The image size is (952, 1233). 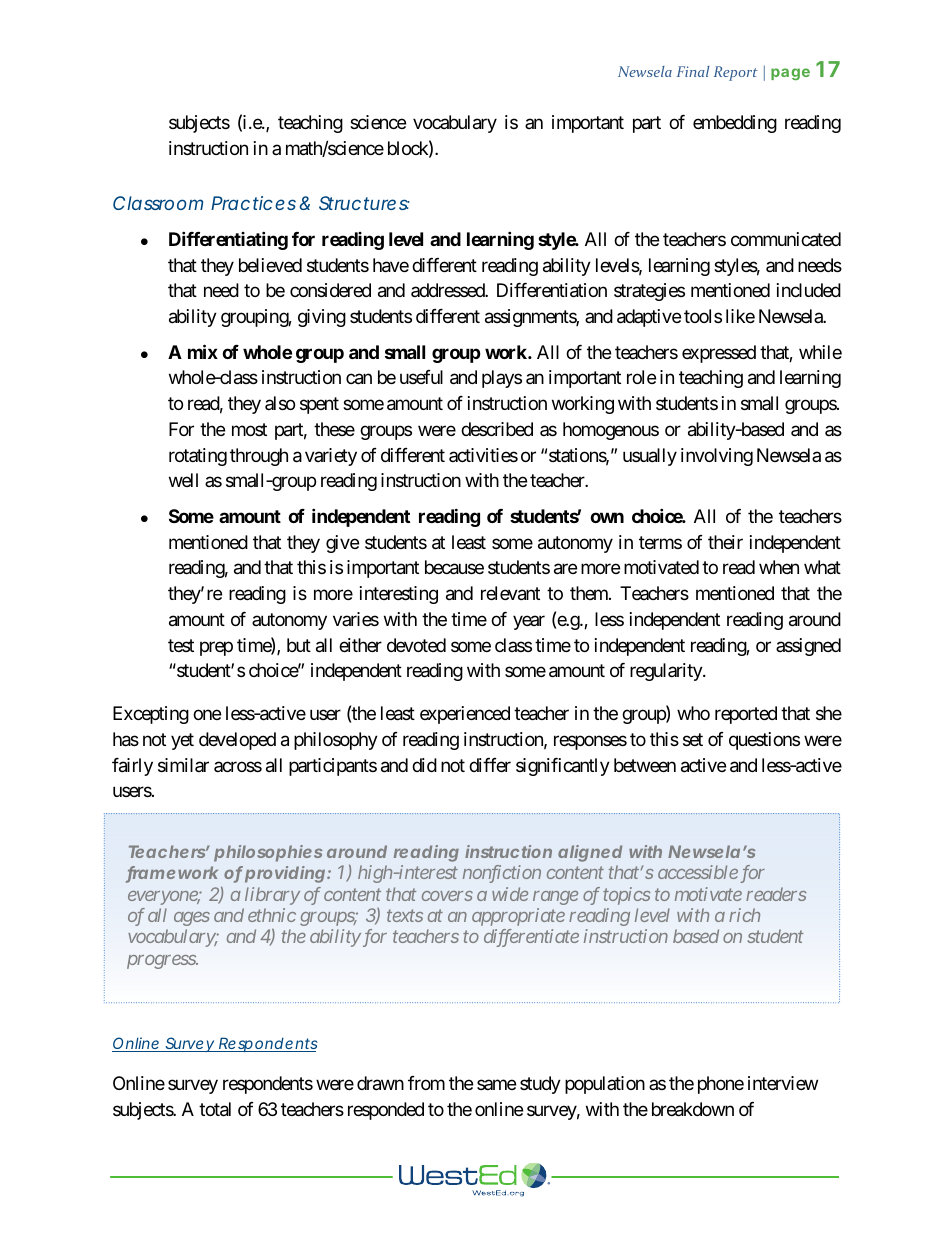 I want to click on embedding, so click(x=735, y=124).
